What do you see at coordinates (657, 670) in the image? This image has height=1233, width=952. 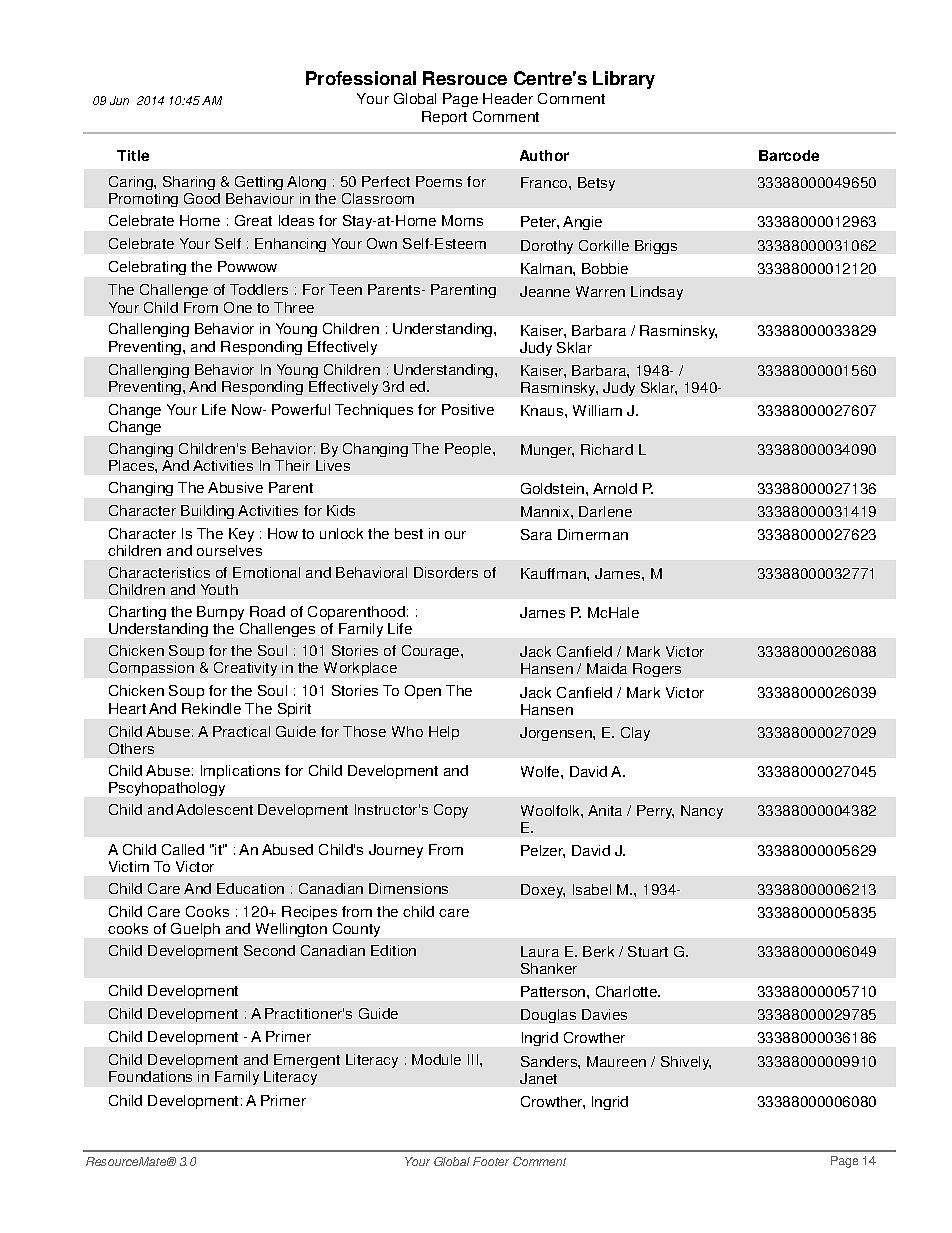 I see `Rogers` at bounding box center [657, 670].
